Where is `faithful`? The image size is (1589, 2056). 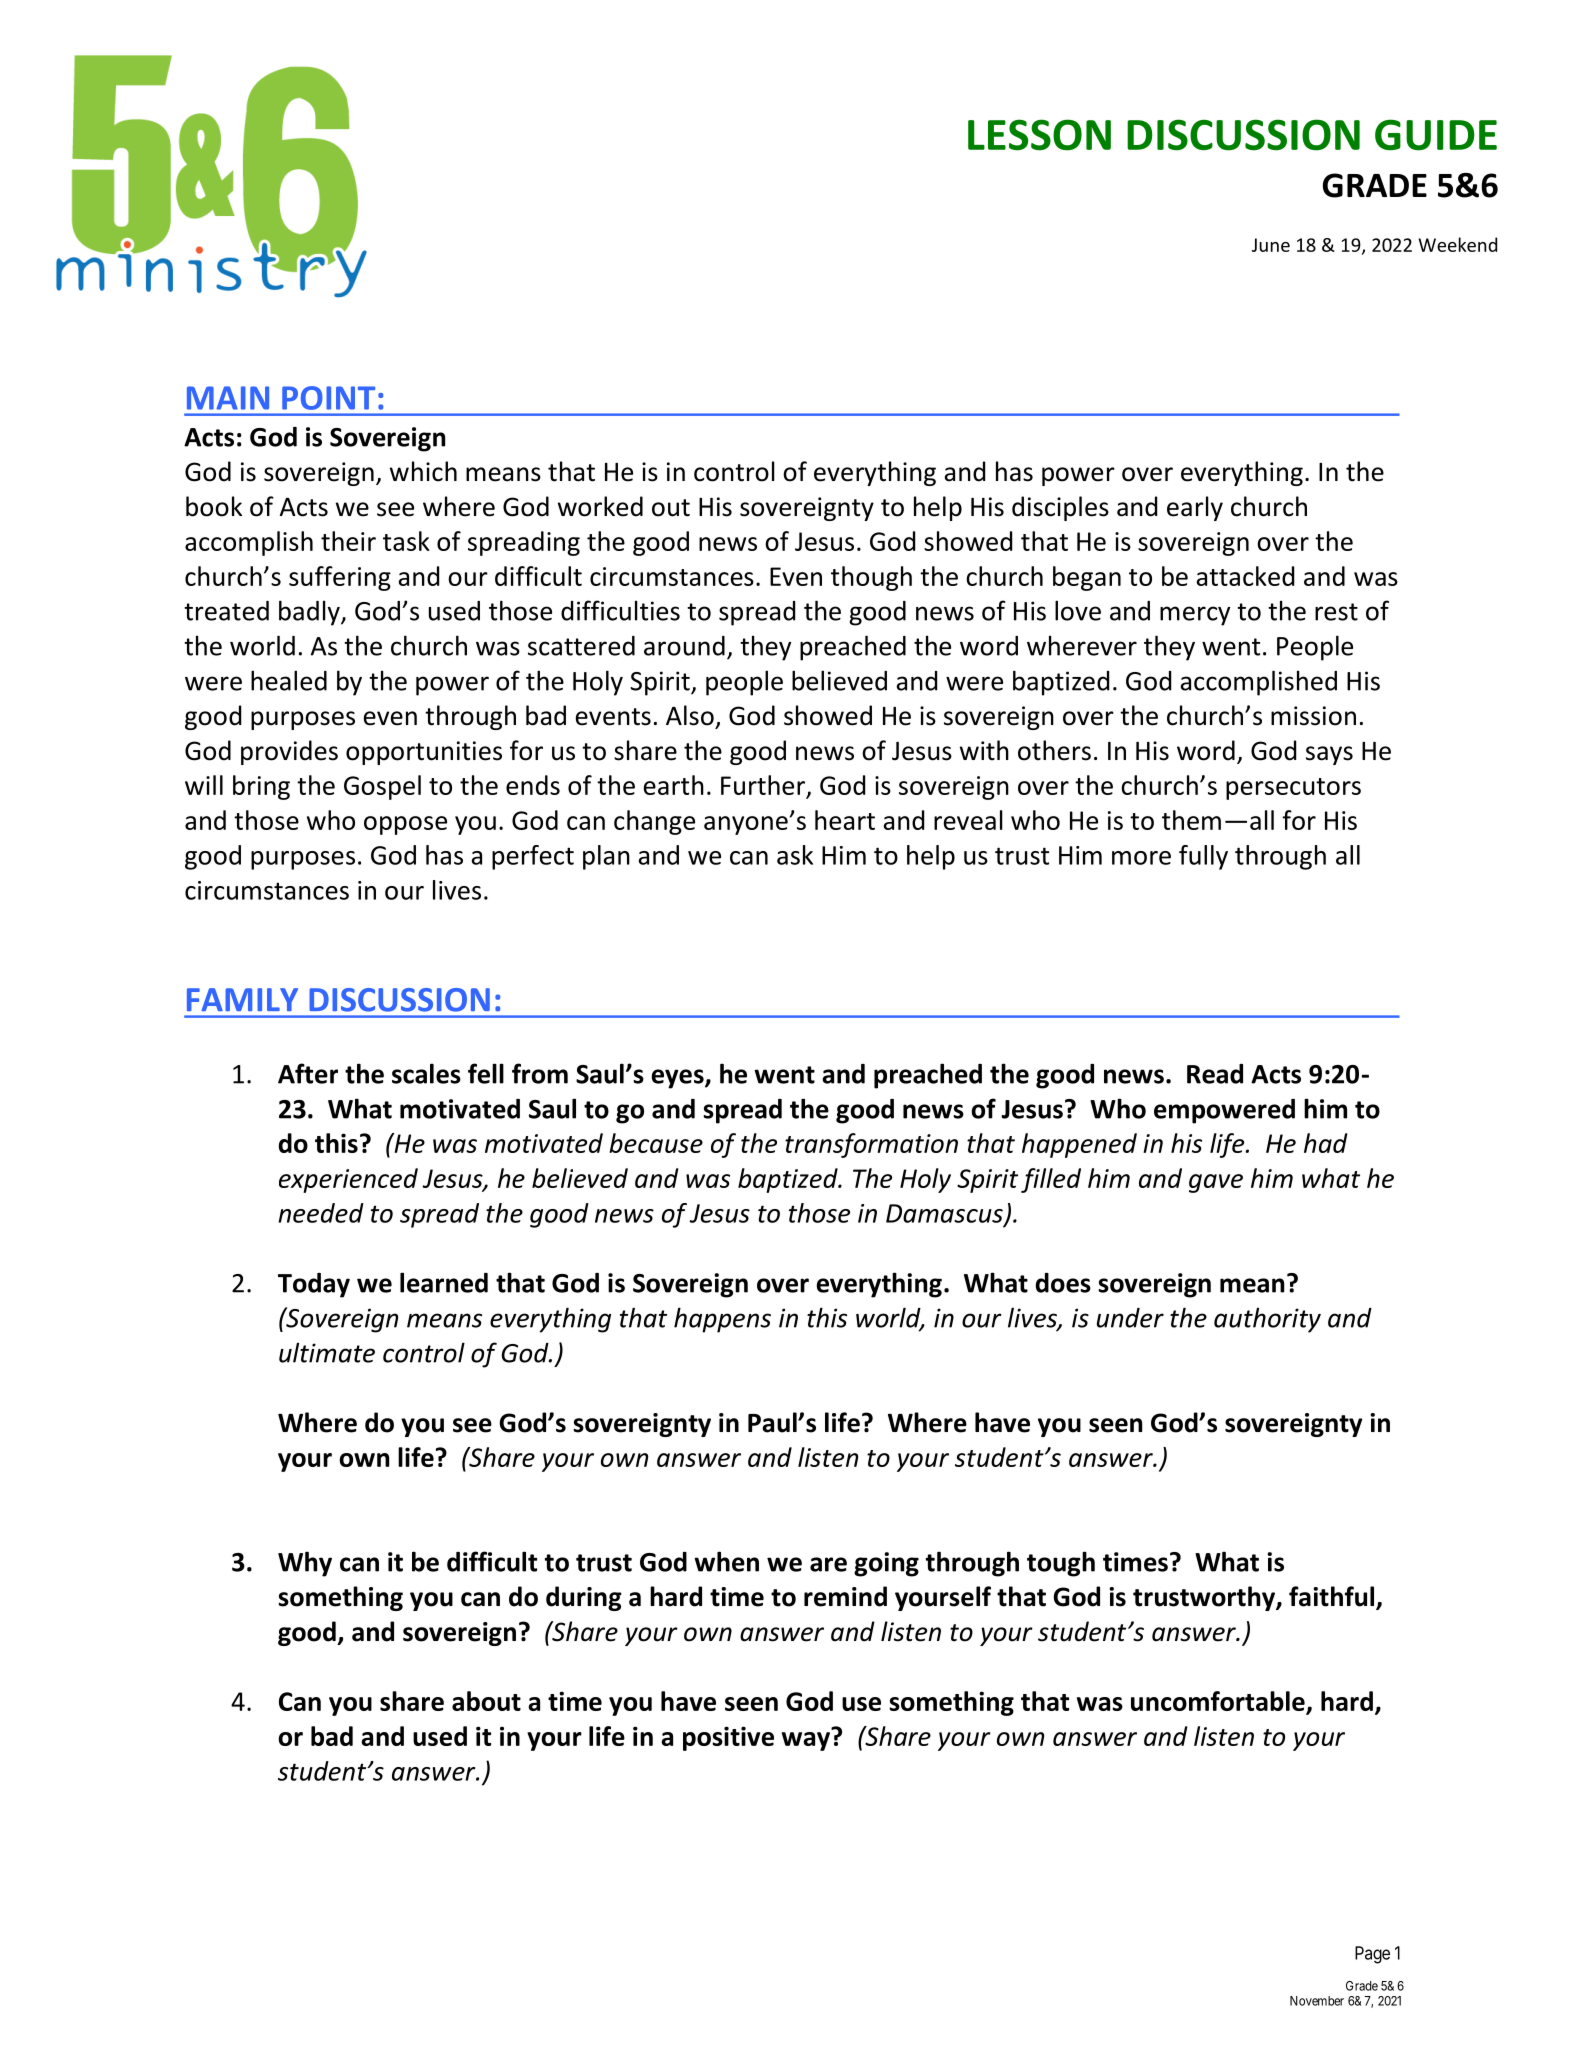 faithful is located at coordinates (1333, 1597).
